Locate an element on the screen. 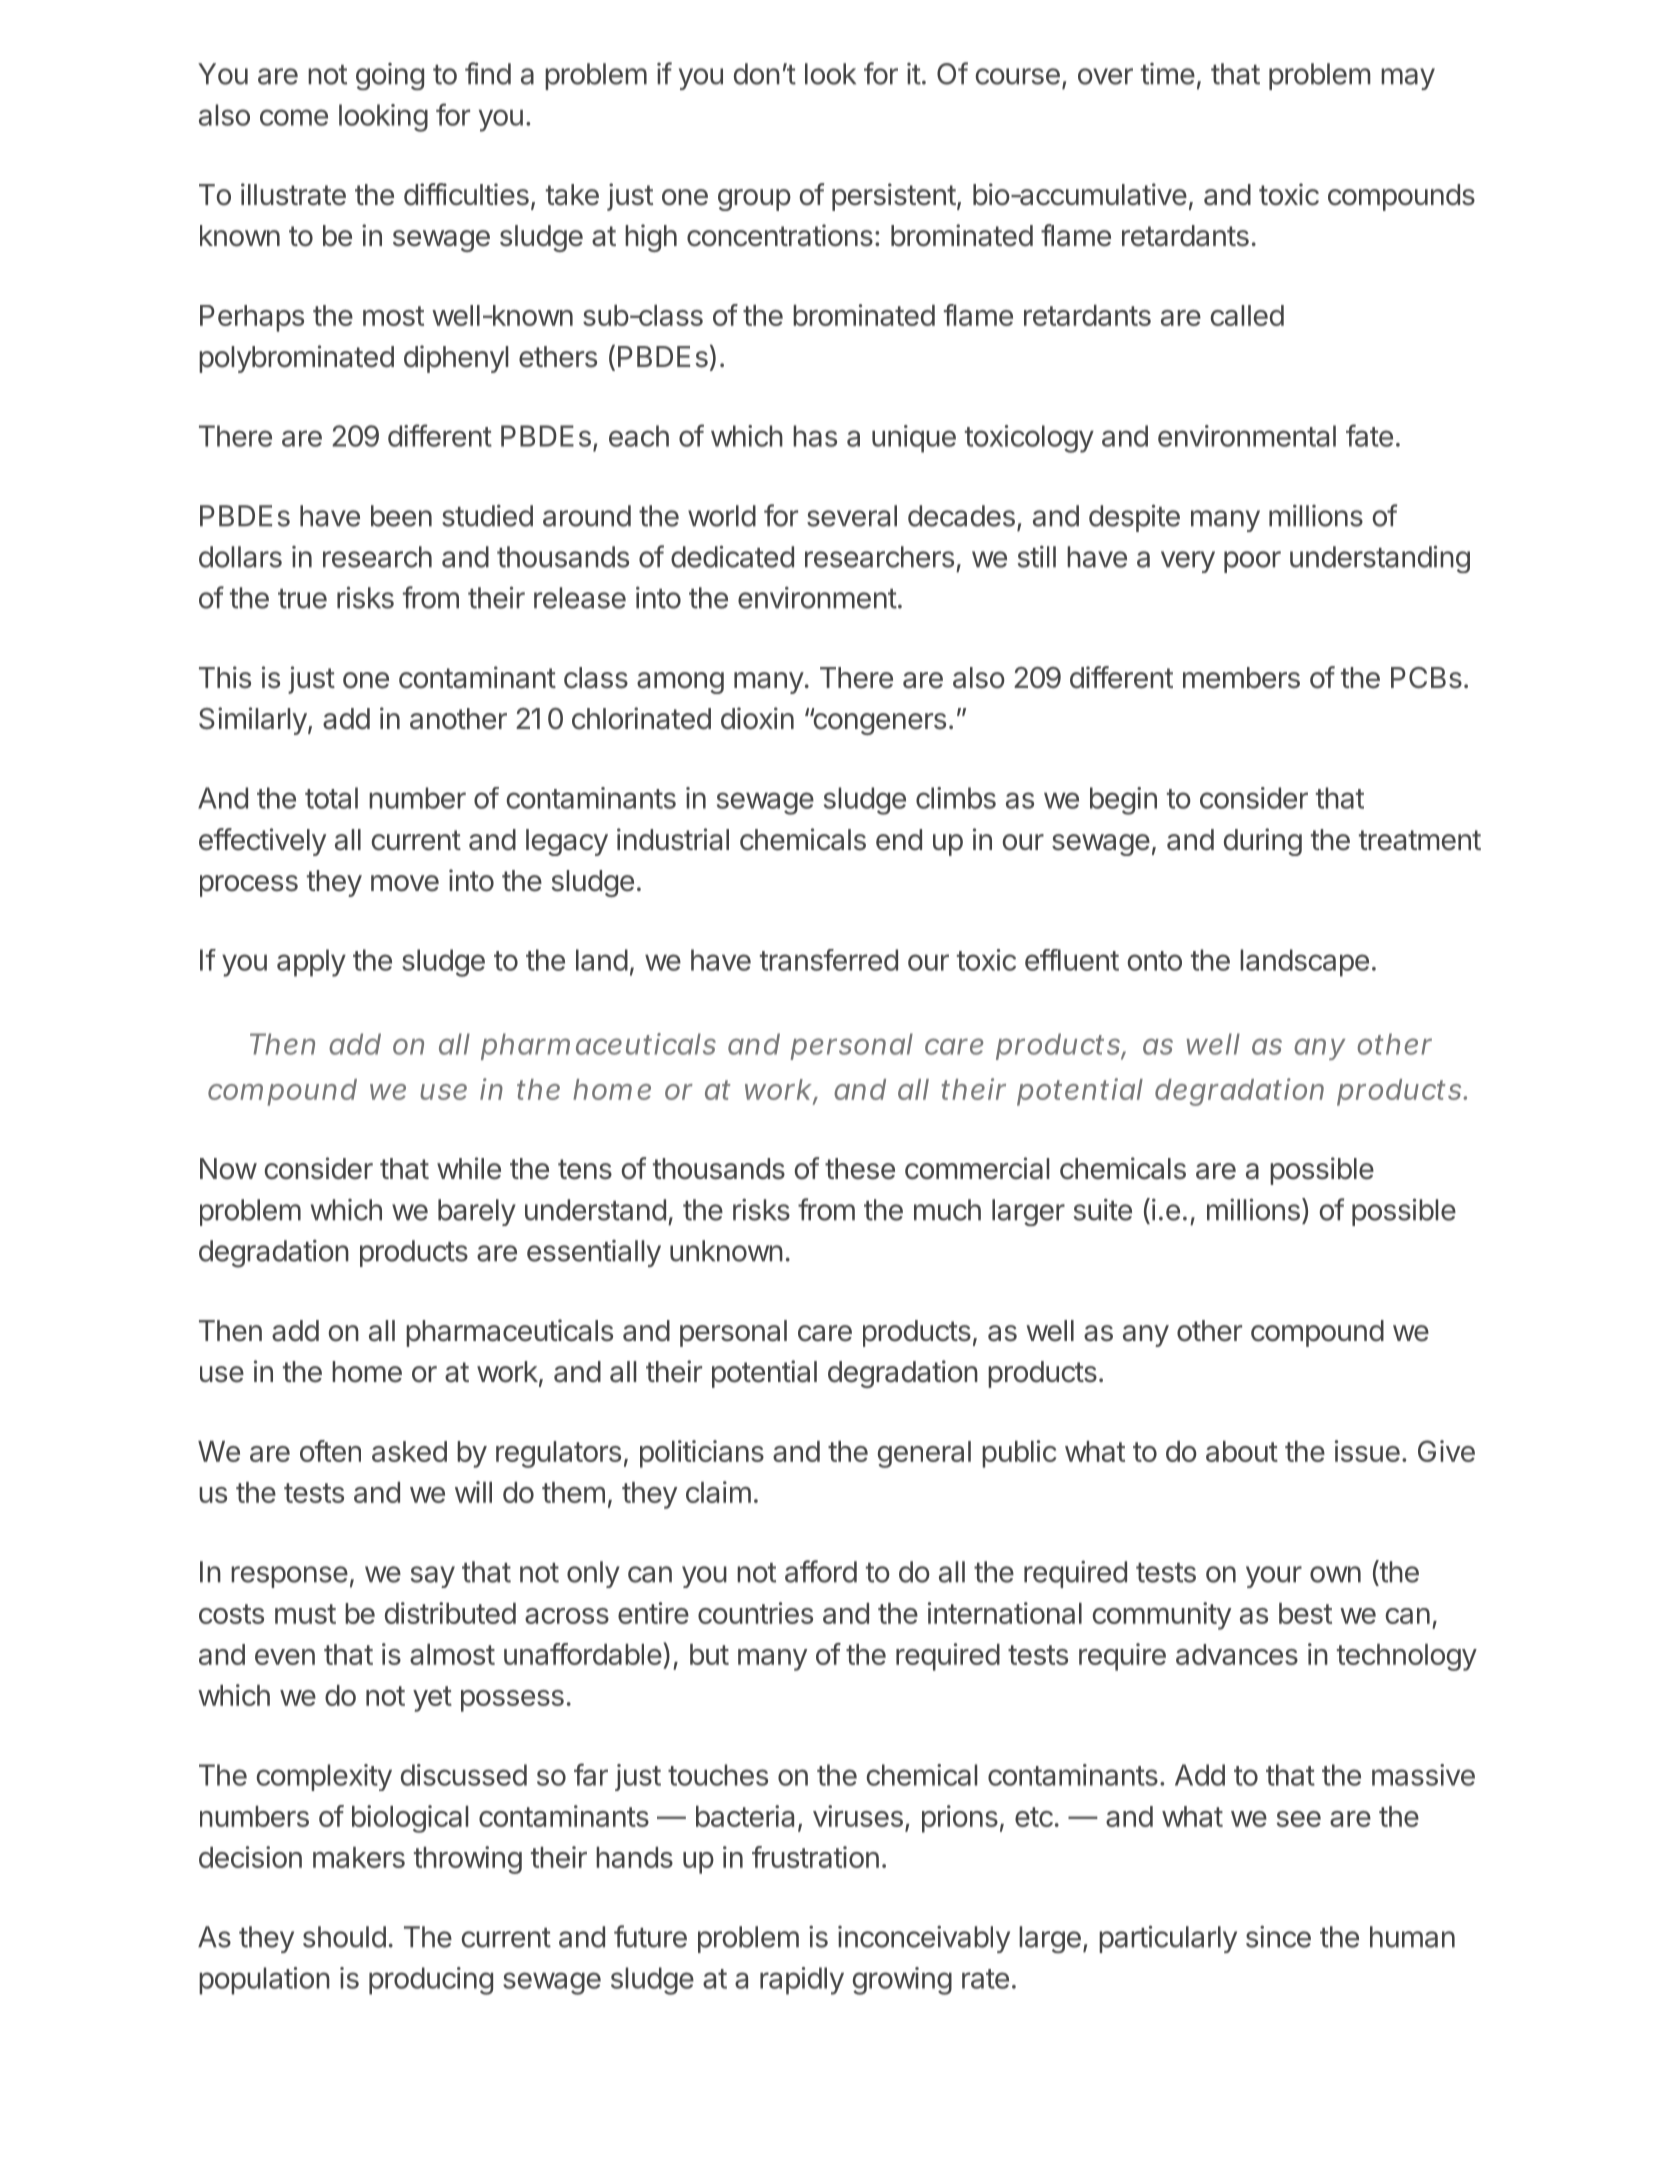  rapidly is located at coordinates (802, 1981).
